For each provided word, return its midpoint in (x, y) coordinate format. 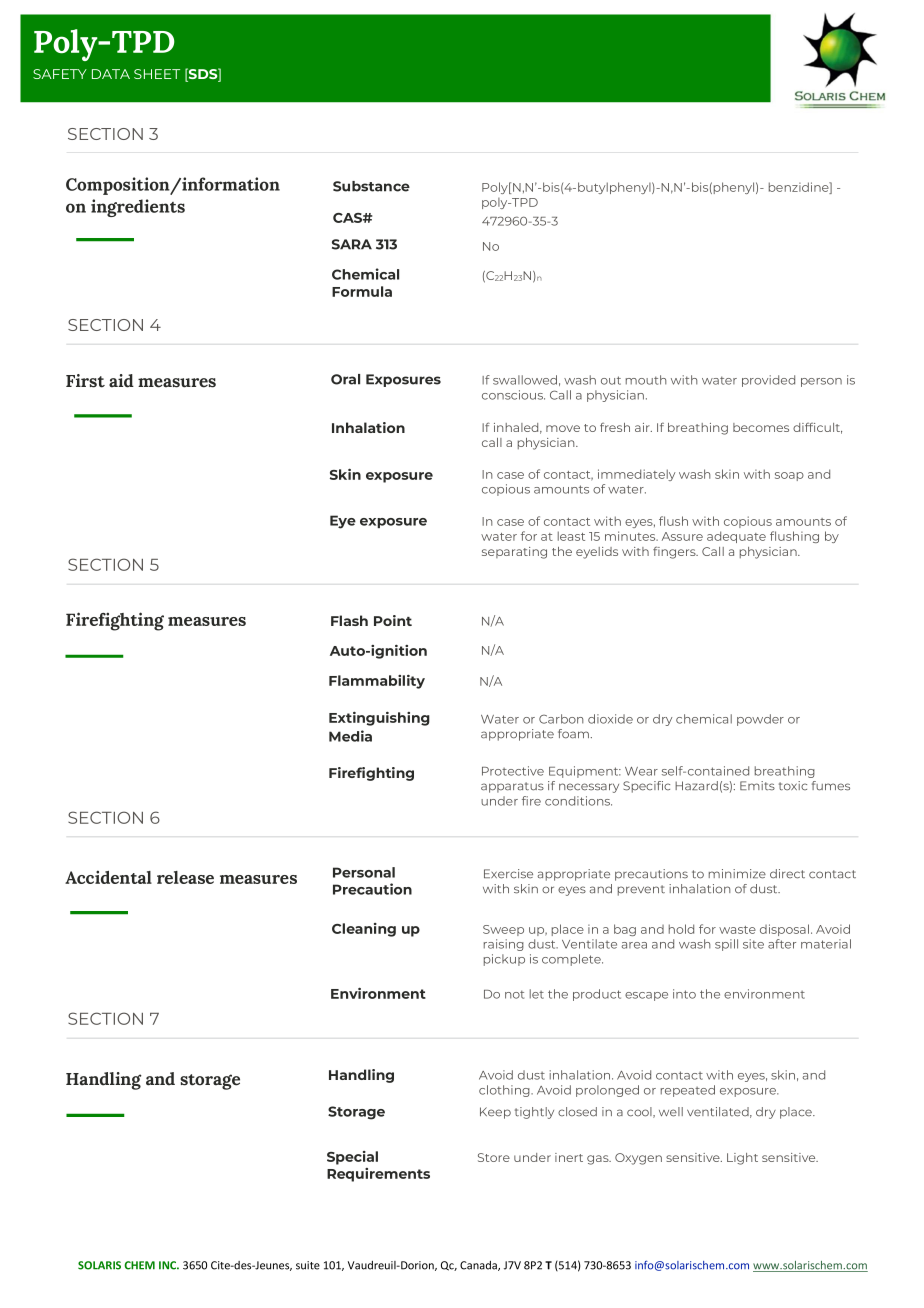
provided (768, 381)
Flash (349, 620)
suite (308, 1265)
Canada (479, 1266)
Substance (371, 186)
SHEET (157, 74)
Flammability (377, 681)
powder (760, 720)
